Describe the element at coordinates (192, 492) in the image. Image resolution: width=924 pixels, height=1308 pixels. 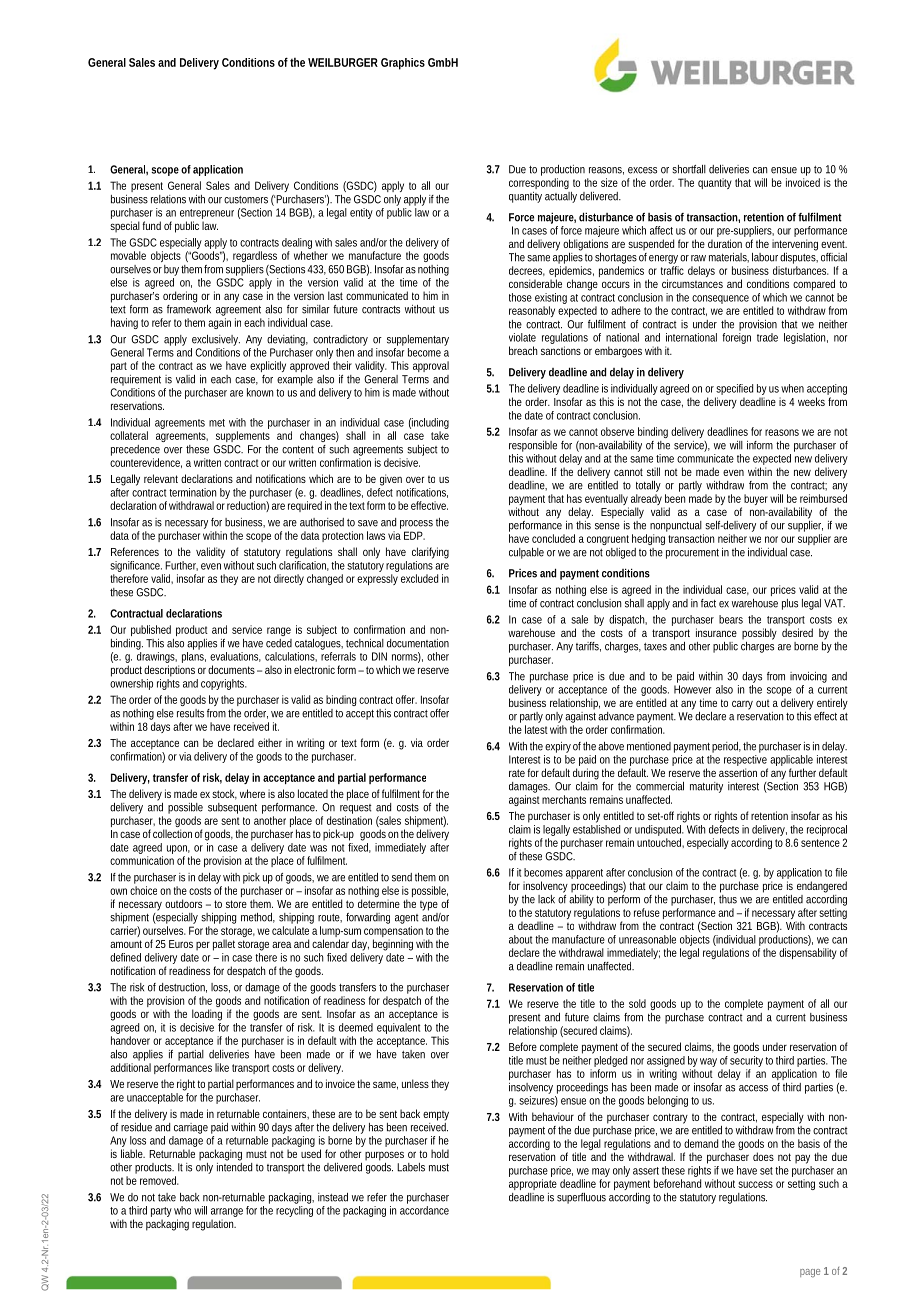
I see `termination` at that location.
